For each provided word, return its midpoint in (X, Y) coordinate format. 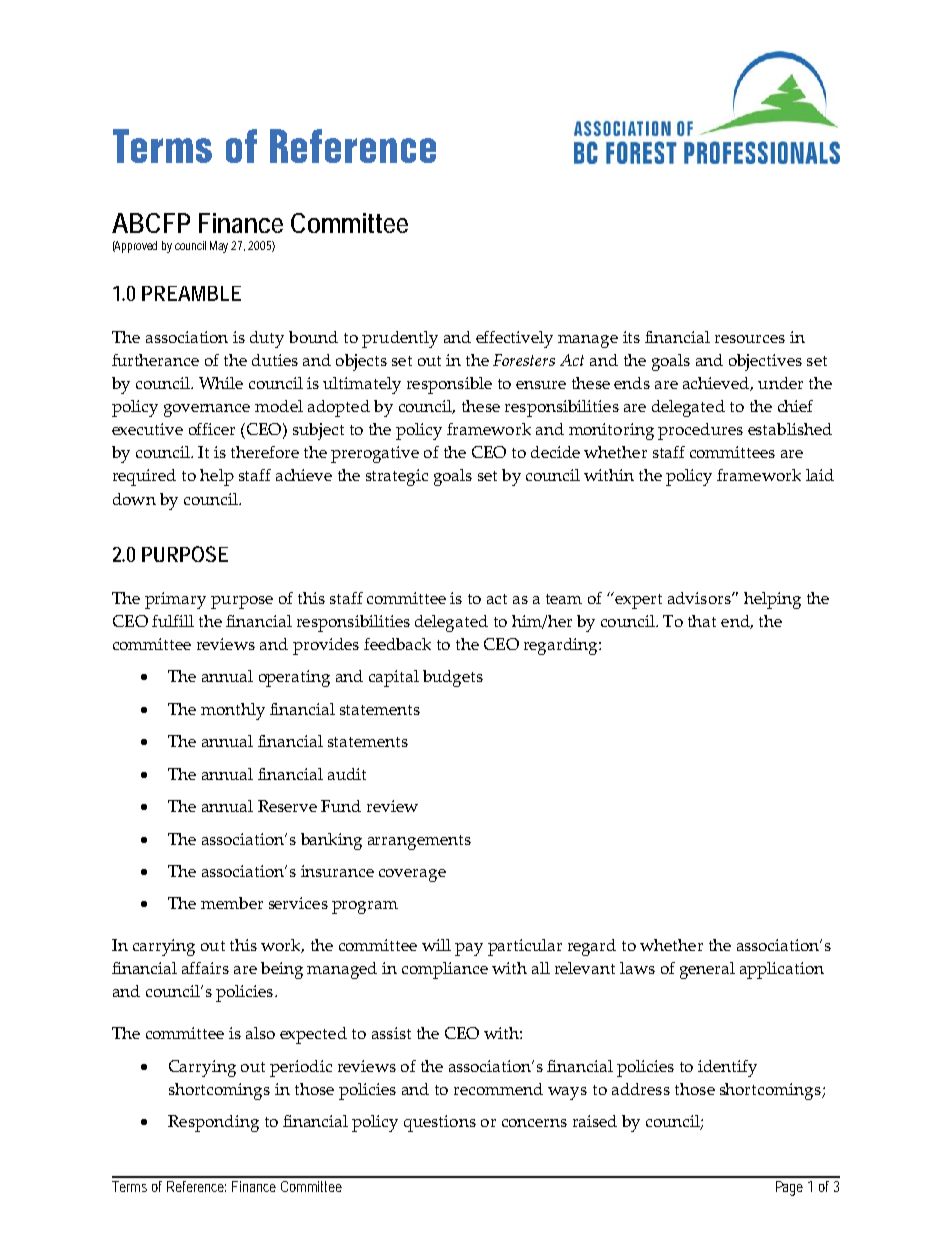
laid (820, 475)
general (707, 970)
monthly (233, 711)
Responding (213, 1123)
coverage (412, 875)
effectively (514, 339)
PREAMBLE (191, 293)
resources (750, 339)
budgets (453, 678)
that (702, 621)
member (232, 903)
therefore (265, 452)
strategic (397, 477)
